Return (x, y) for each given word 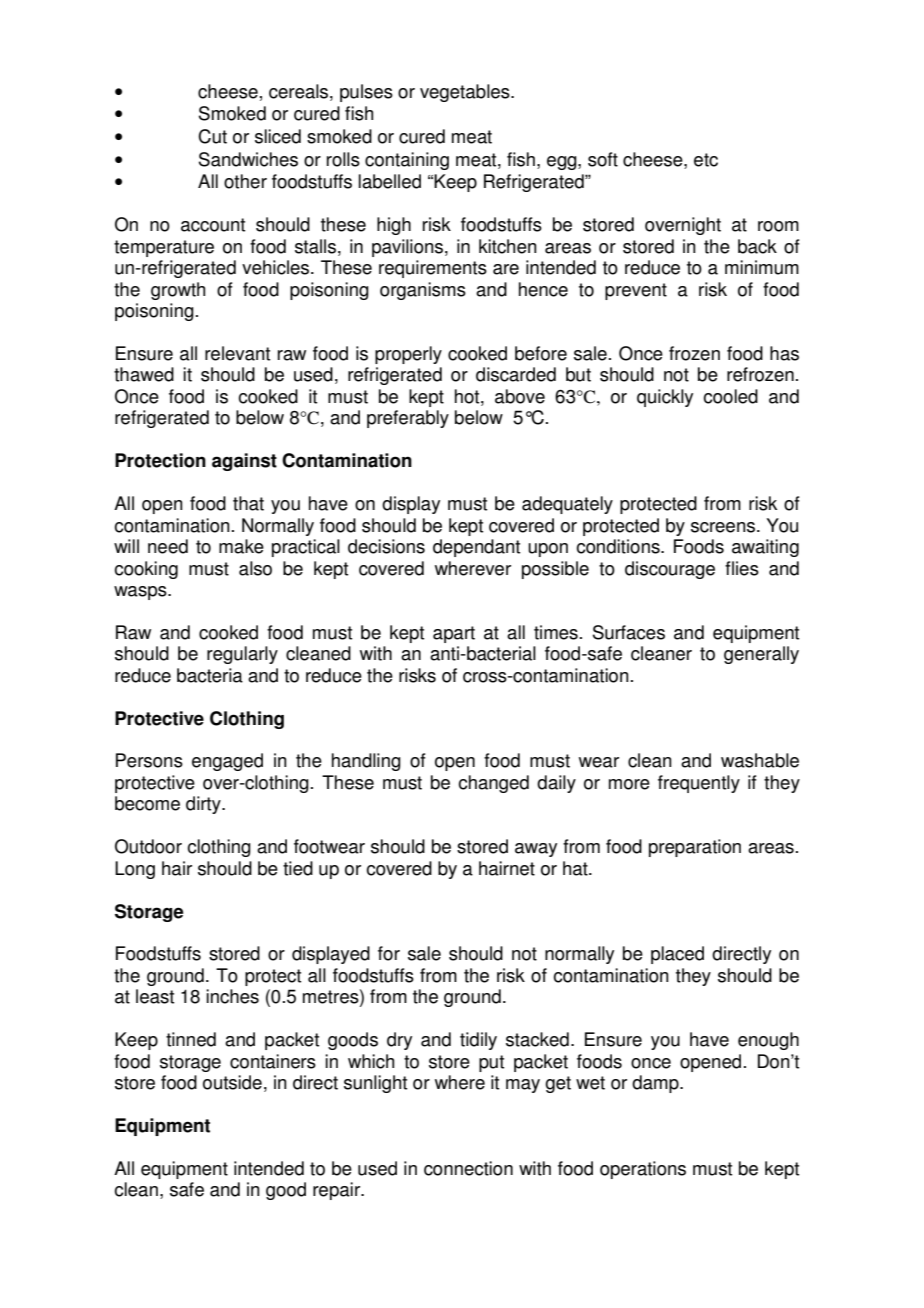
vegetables (466, 93)
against (244, 462)
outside (232, 1082)
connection (468, 1168)
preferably (408, 419)
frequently (699, 784)
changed (493, 784)
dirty (204, 805)
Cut (212, 136)
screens (724, 527)
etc (706, 160)
